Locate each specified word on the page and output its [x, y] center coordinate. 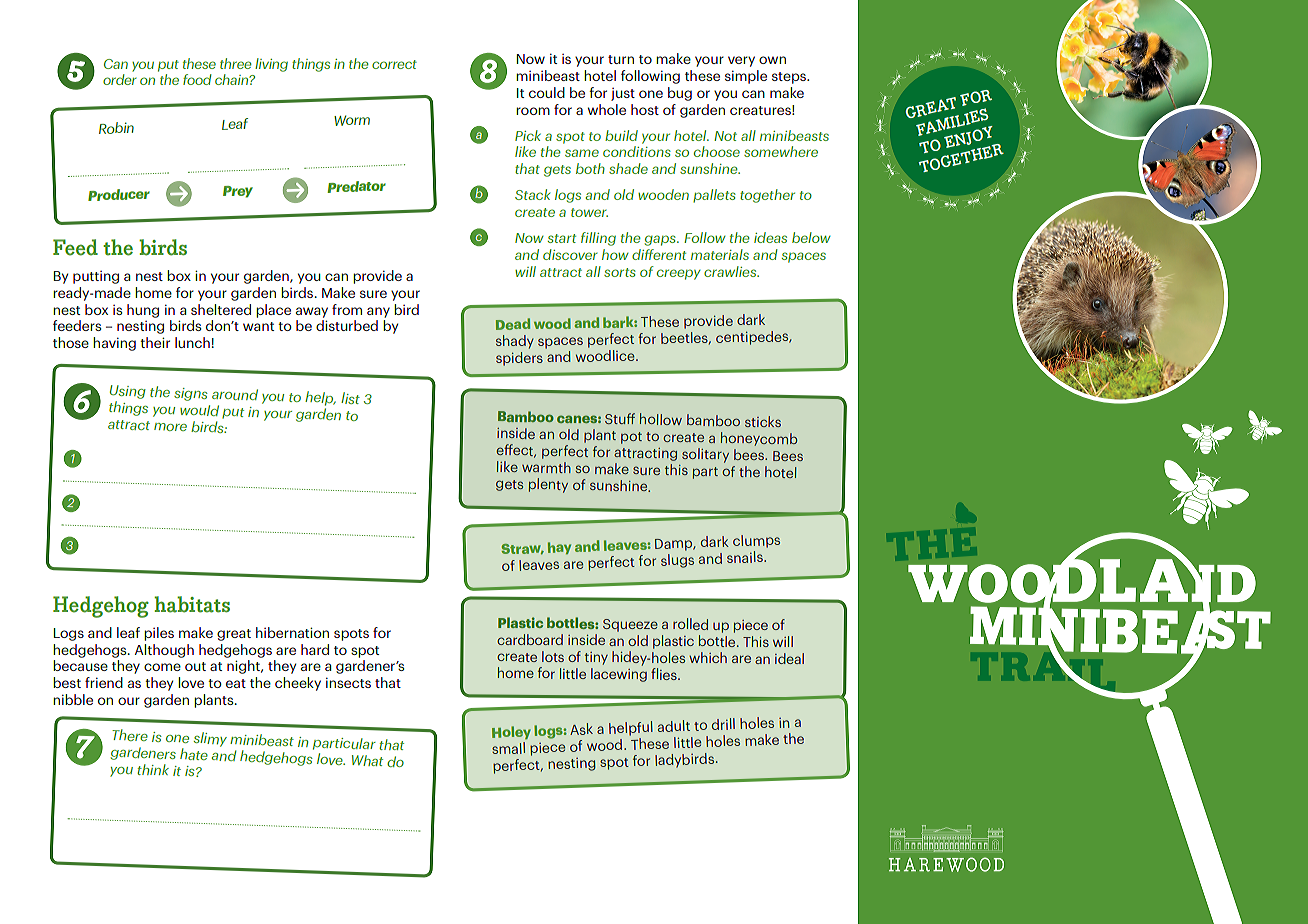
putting [96, 277]
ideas [770, 237]
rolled [690, 624]
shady [515, 342]
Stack [532, 194]
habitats [192, 604]
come [162, 667]
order [120, 79]
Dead [513, 324]
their [155, 342]
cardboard [530, 639]
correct [394, 64]
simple [746, 77]
